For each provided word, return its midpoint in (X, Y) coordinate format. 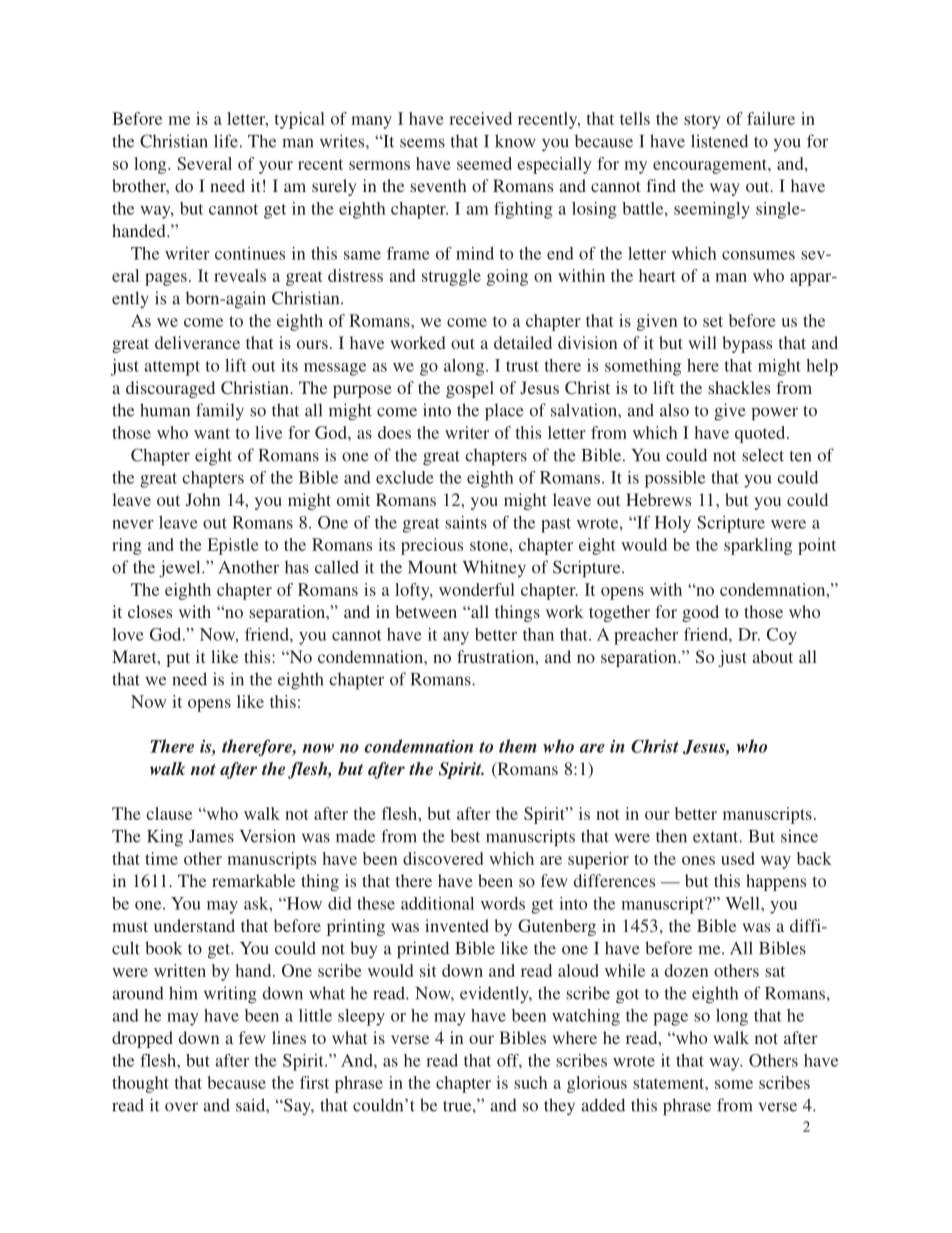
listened (719, 141)
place (504, 412)
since (799, 836)
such (530, 1082)
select (763, 455)
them (518, 746)
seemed (484, 163)
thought (140, 1084)
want (212, 433)
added (603, 1105)
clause (169, 813)
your (276, 167)
